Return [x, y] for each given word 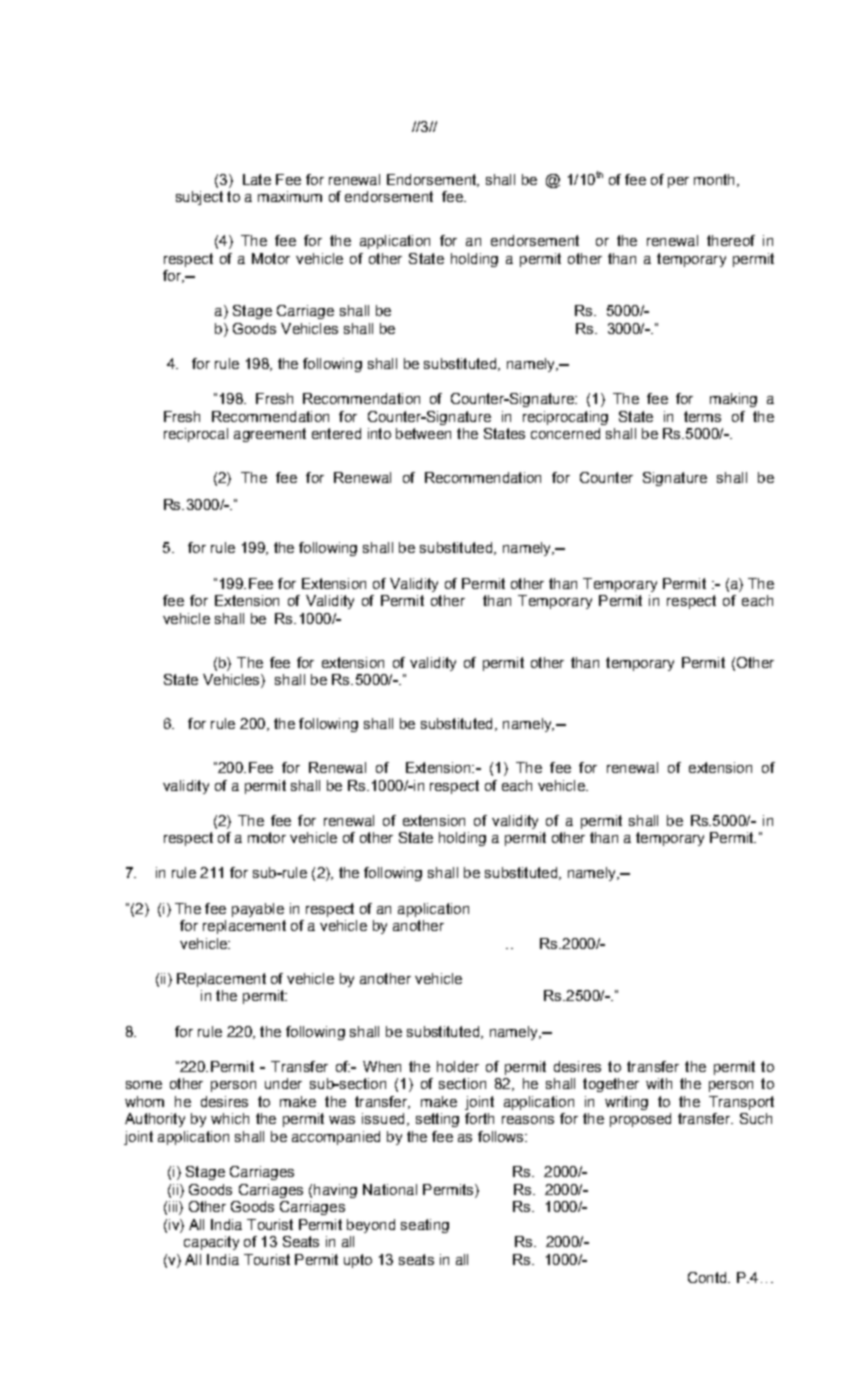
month [714, 179]
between [423, 433]
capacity [211, 1243]
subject [199, 198]
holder [458, 1066]
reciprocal [196, 435]
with [659, 1083]
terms [702, 416]
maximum [290, 196]
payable [258, 910]
